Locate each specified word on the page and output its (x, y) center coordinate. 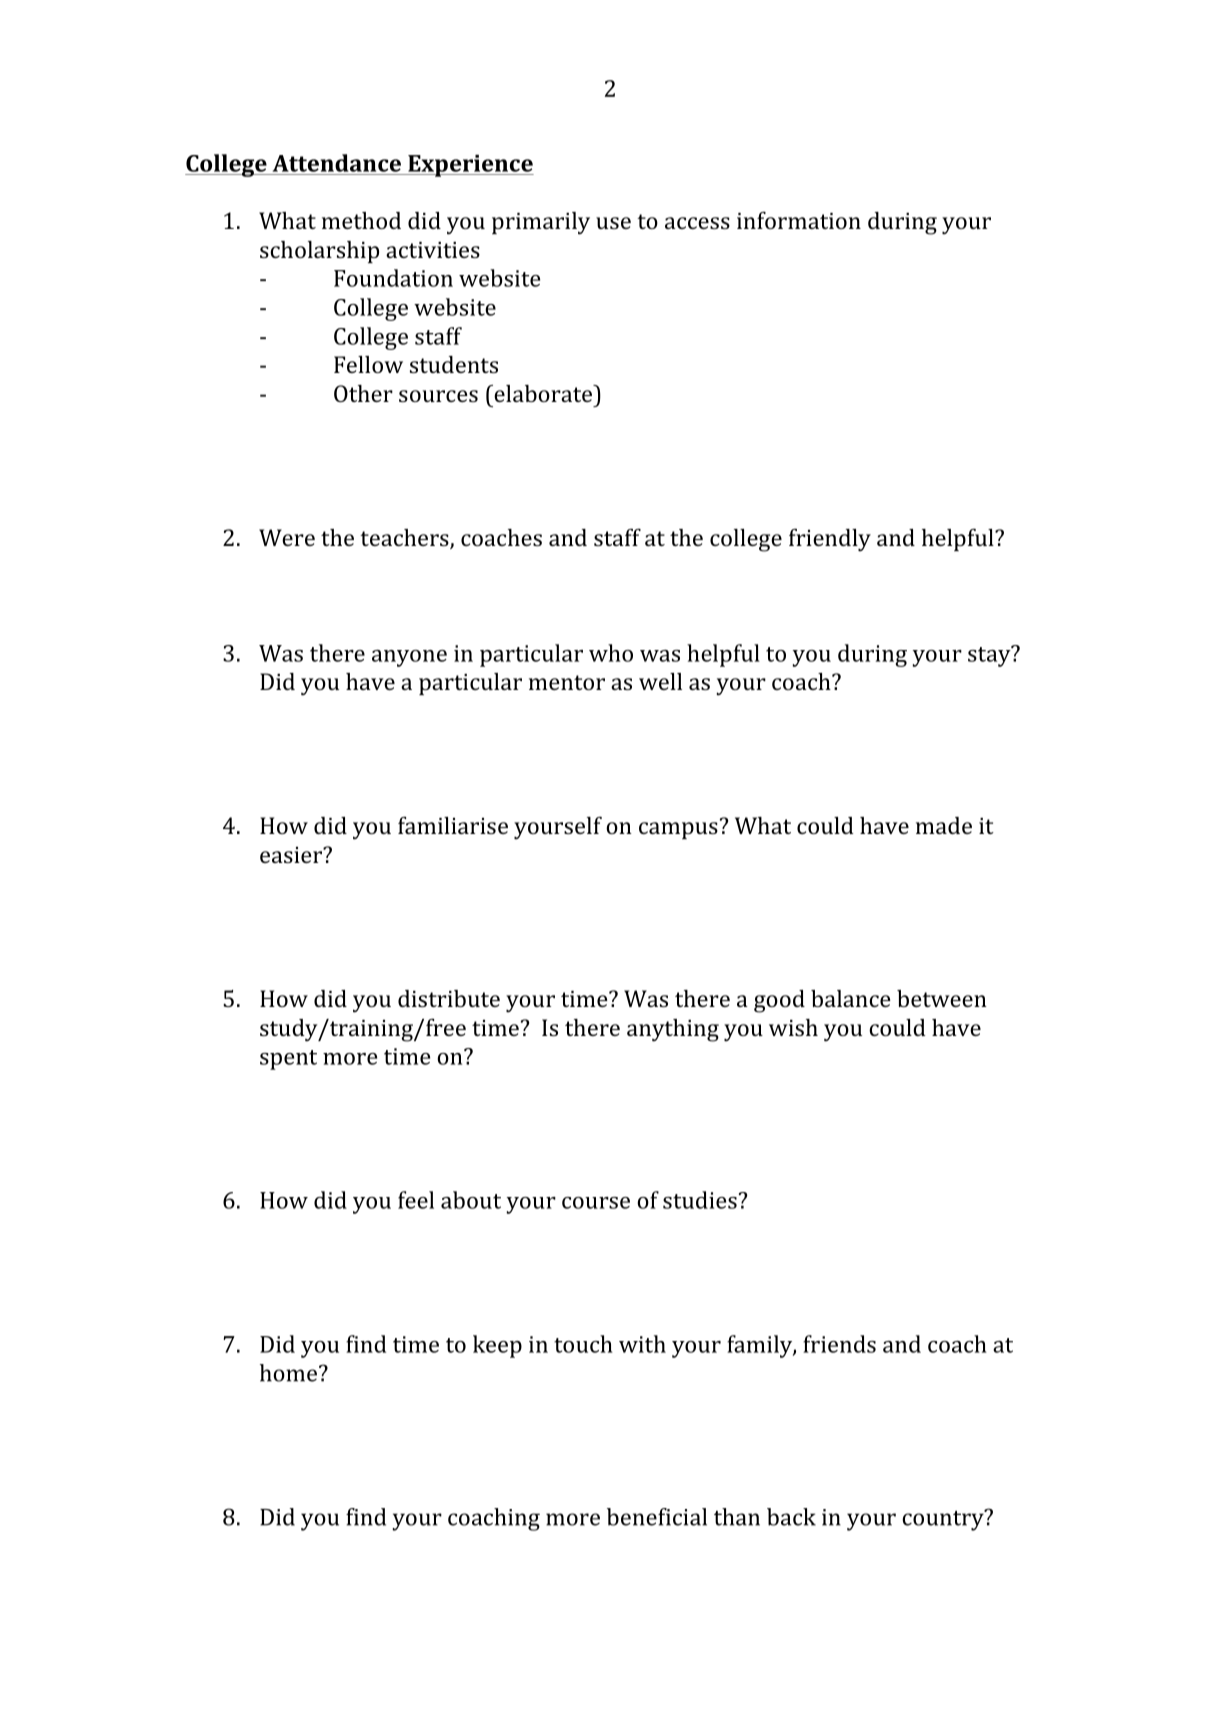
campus (678, 830)
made (944, 825)
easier (292, 855)
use (613, 223)
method (361, 220)
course (596, 1203)
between (942, 998)
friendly (830, 540)
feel (416, 1200)
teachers (405, 539)
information (799, 220)
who (611, 653)
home (288, 1373)
